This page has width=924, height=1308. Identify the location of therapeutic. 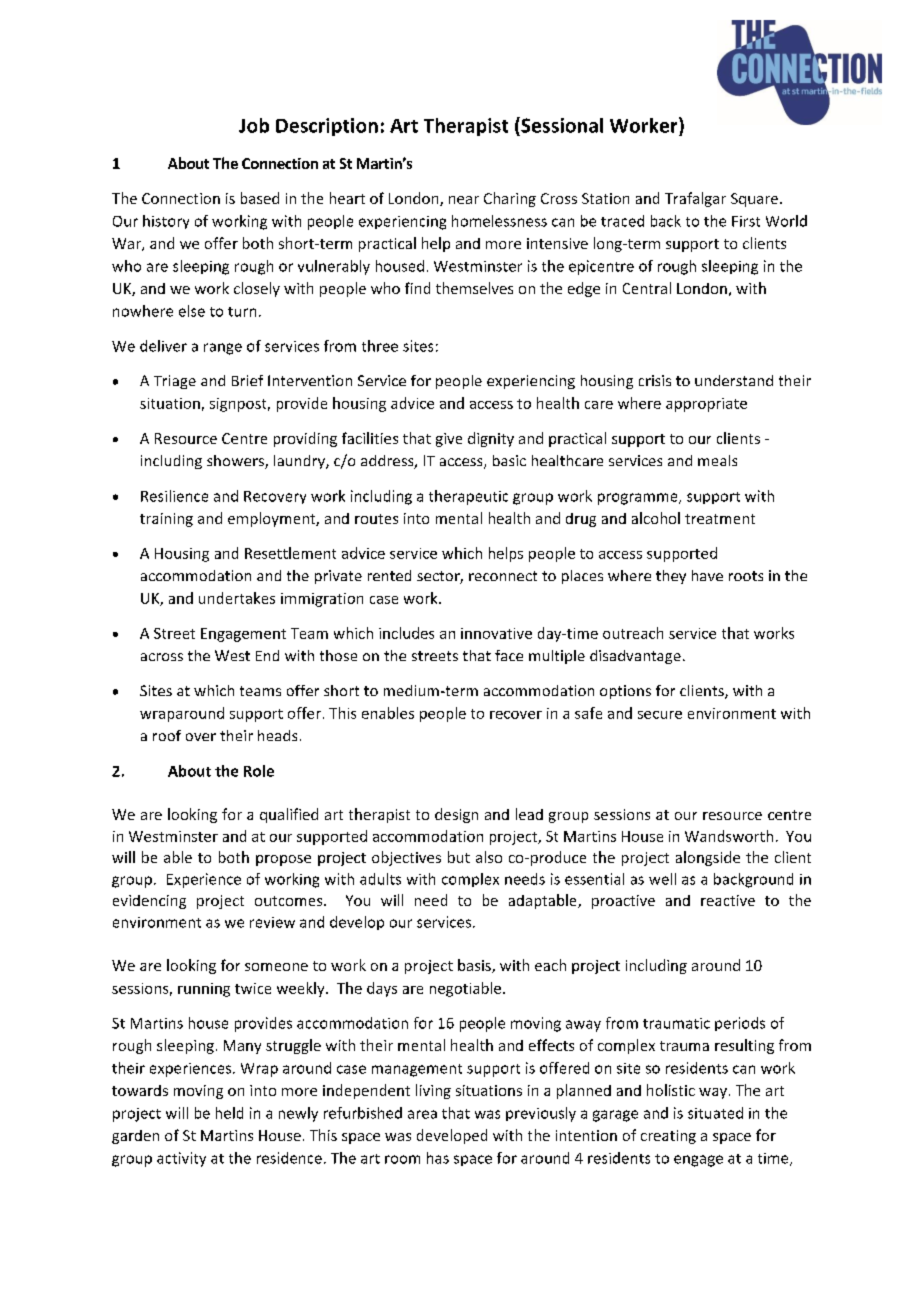
(468, 497).
